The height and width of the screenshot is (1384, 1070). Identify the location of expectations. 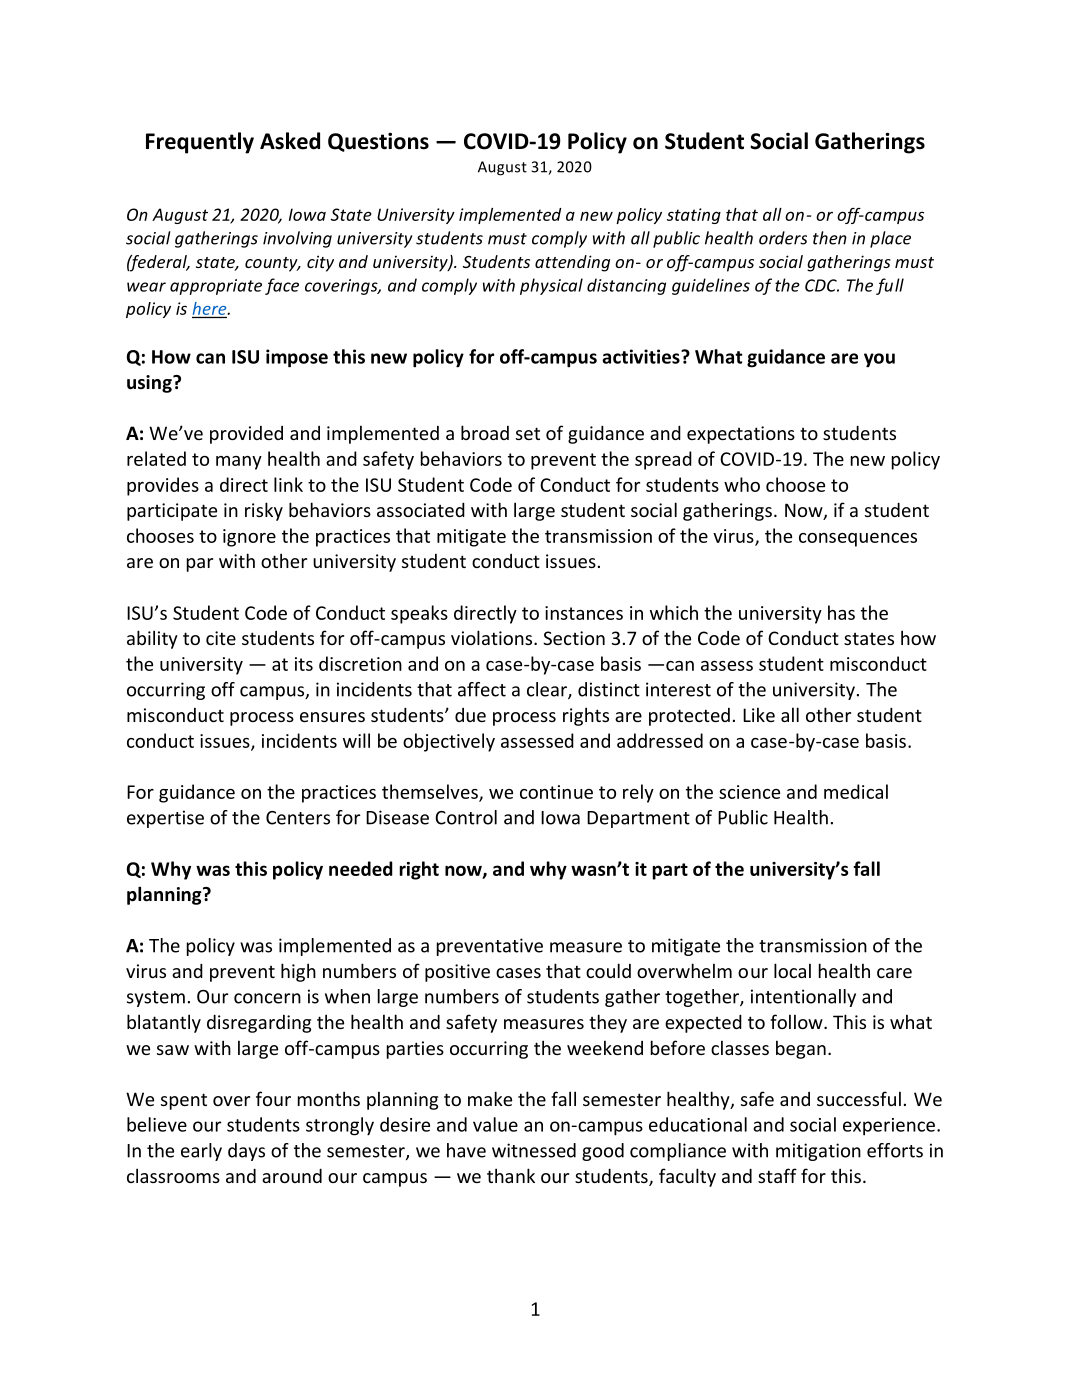
(741, 435).
